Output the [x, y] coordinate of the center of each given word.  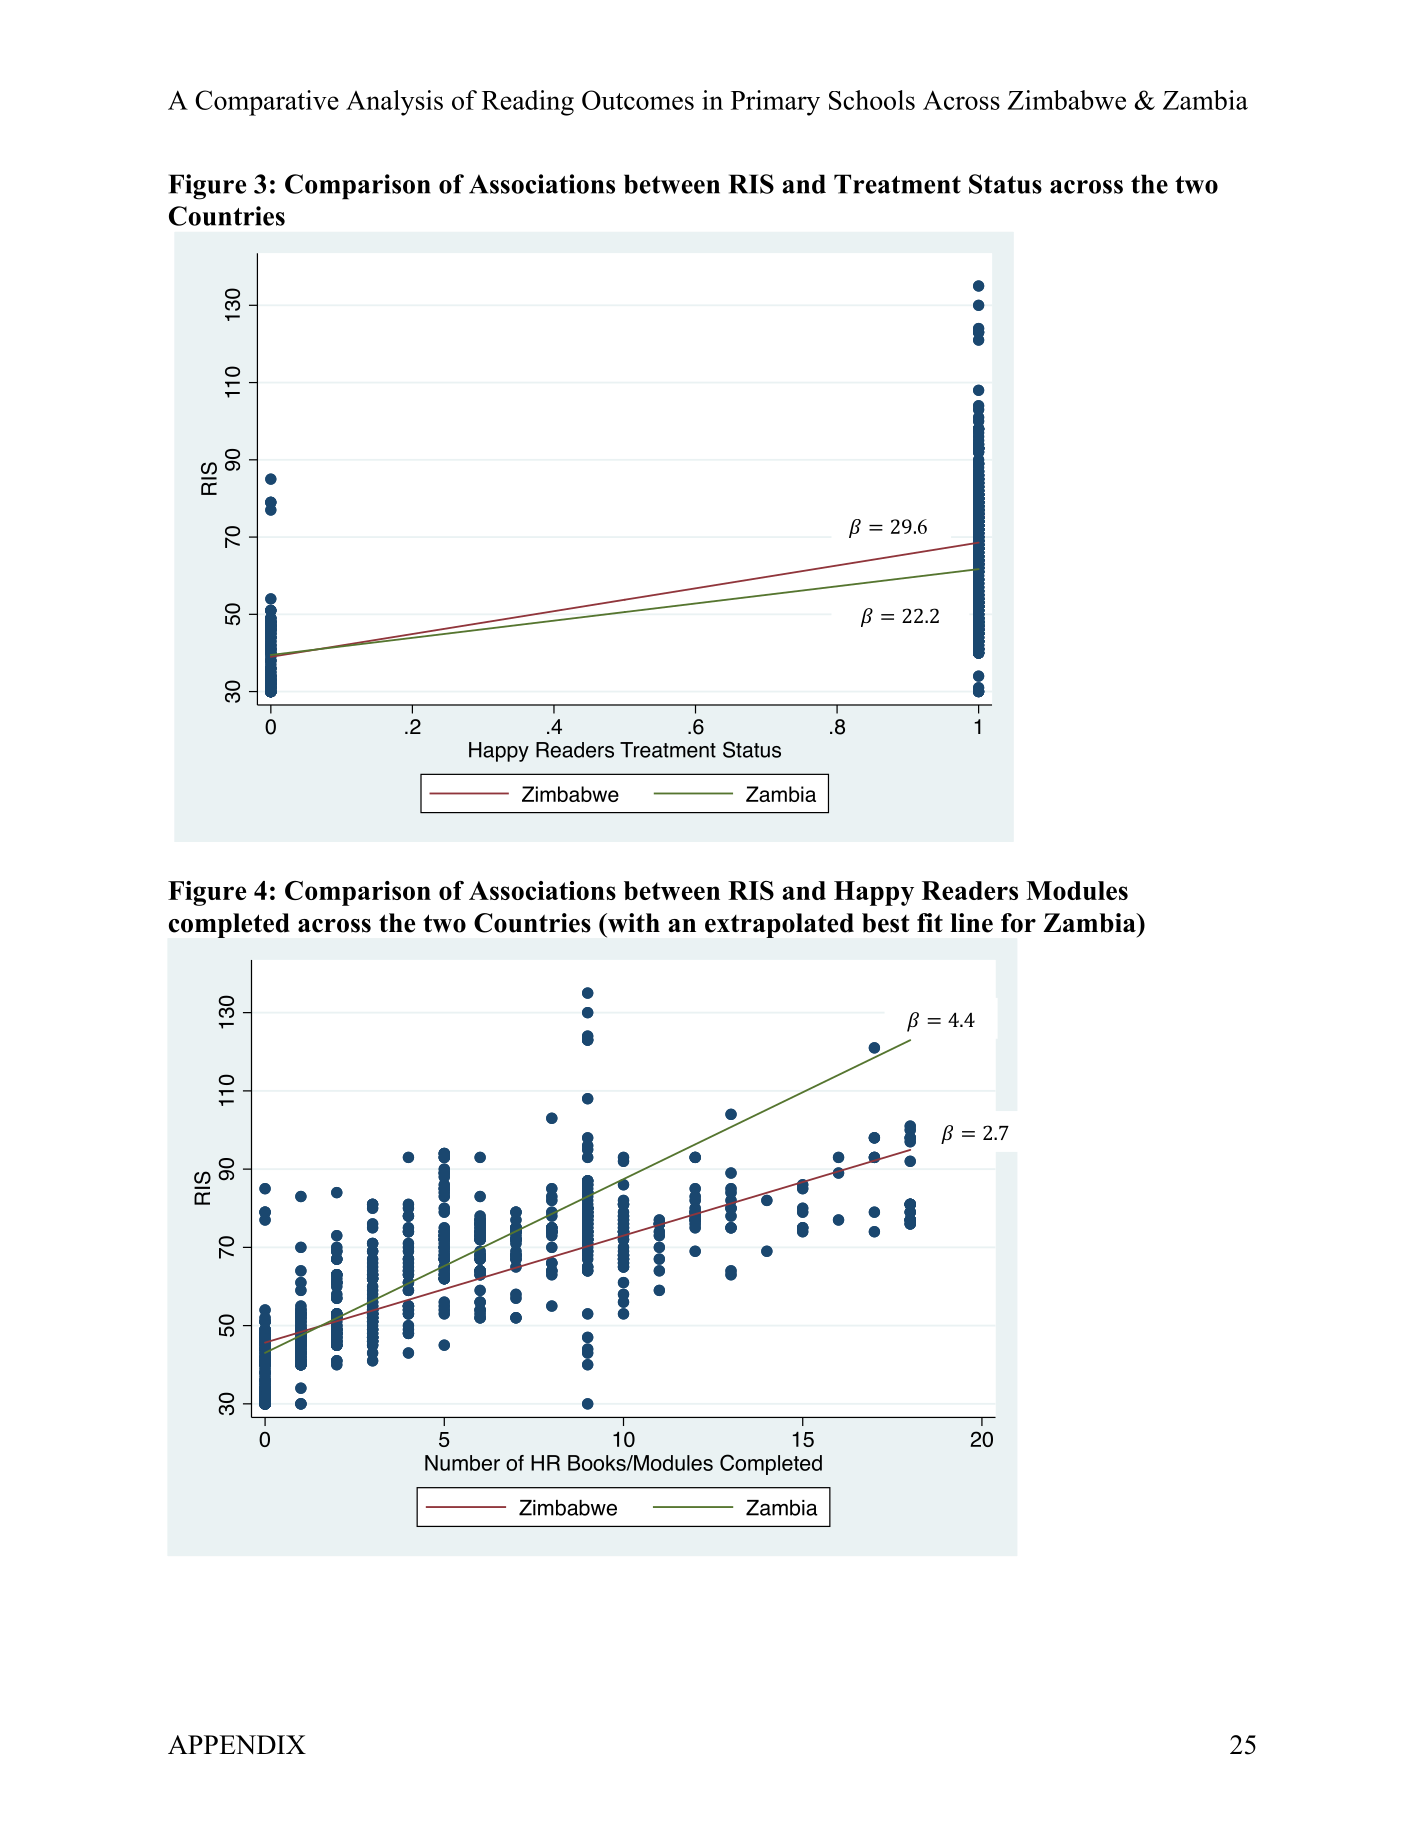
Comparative [267, 103]
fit [930, 922]
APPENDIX [237, 1744]
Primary [775, 103]
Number [462, 1463]
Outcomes [638, 100]
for [1018, 923]
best [886, 923]
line [971, 923]
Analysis [394, 103]
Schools [872, 100]
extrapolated [779, 925]
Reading [528, 103]
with [632, 923]
